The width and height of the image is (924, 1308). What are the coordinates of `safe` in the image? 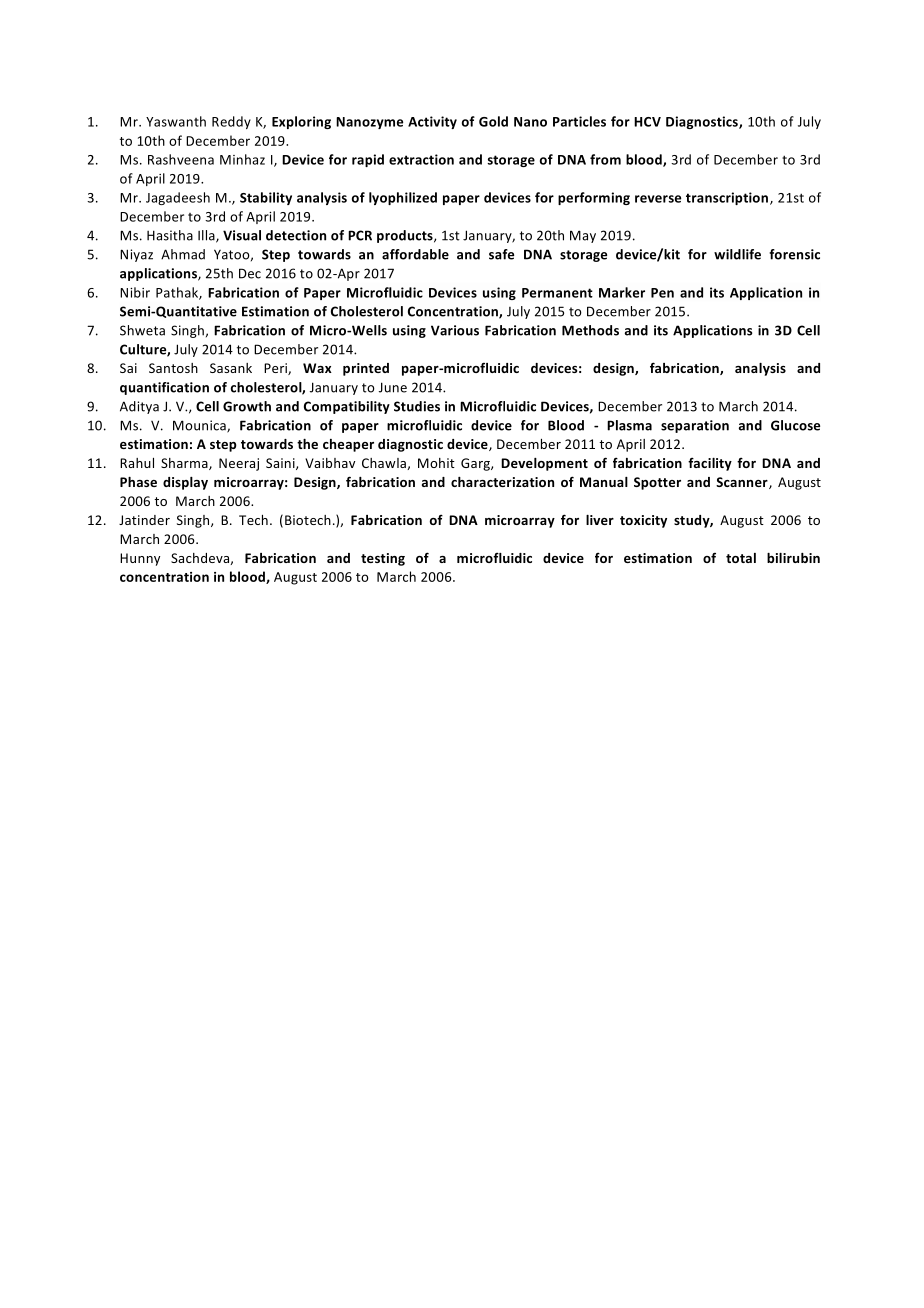 It's located at (501, 254).
